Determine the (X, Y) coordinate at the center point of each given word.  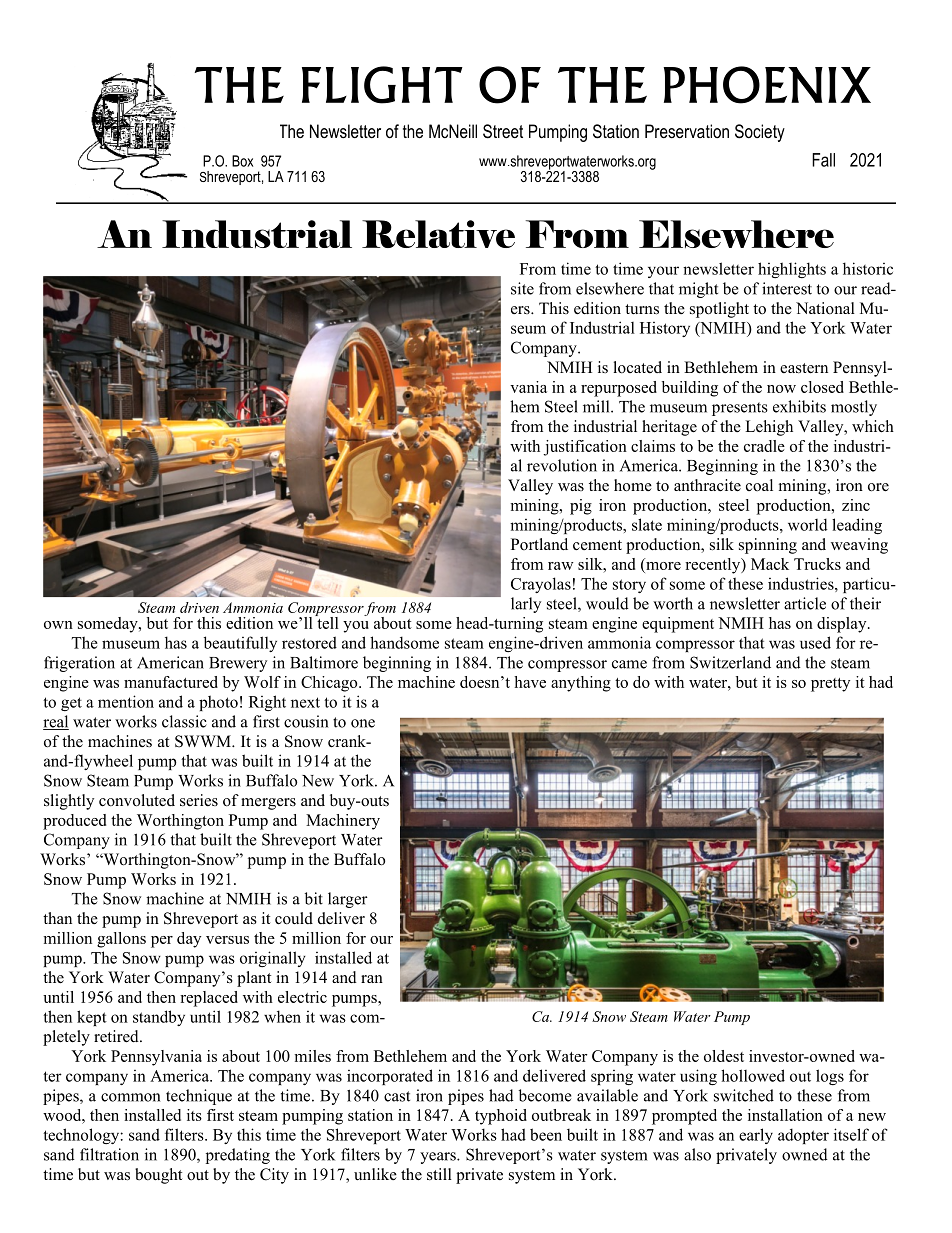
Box (242, 161)
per (162, 942)
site (522, 288)
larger (348, 900)
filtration (109, 1154)
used (815, 642)
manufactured (171, 682)
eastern (804, 368)
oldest (724, 1056)
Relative (438, 234)
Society (760, 133)
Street (503, 131)
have (530, 682)
